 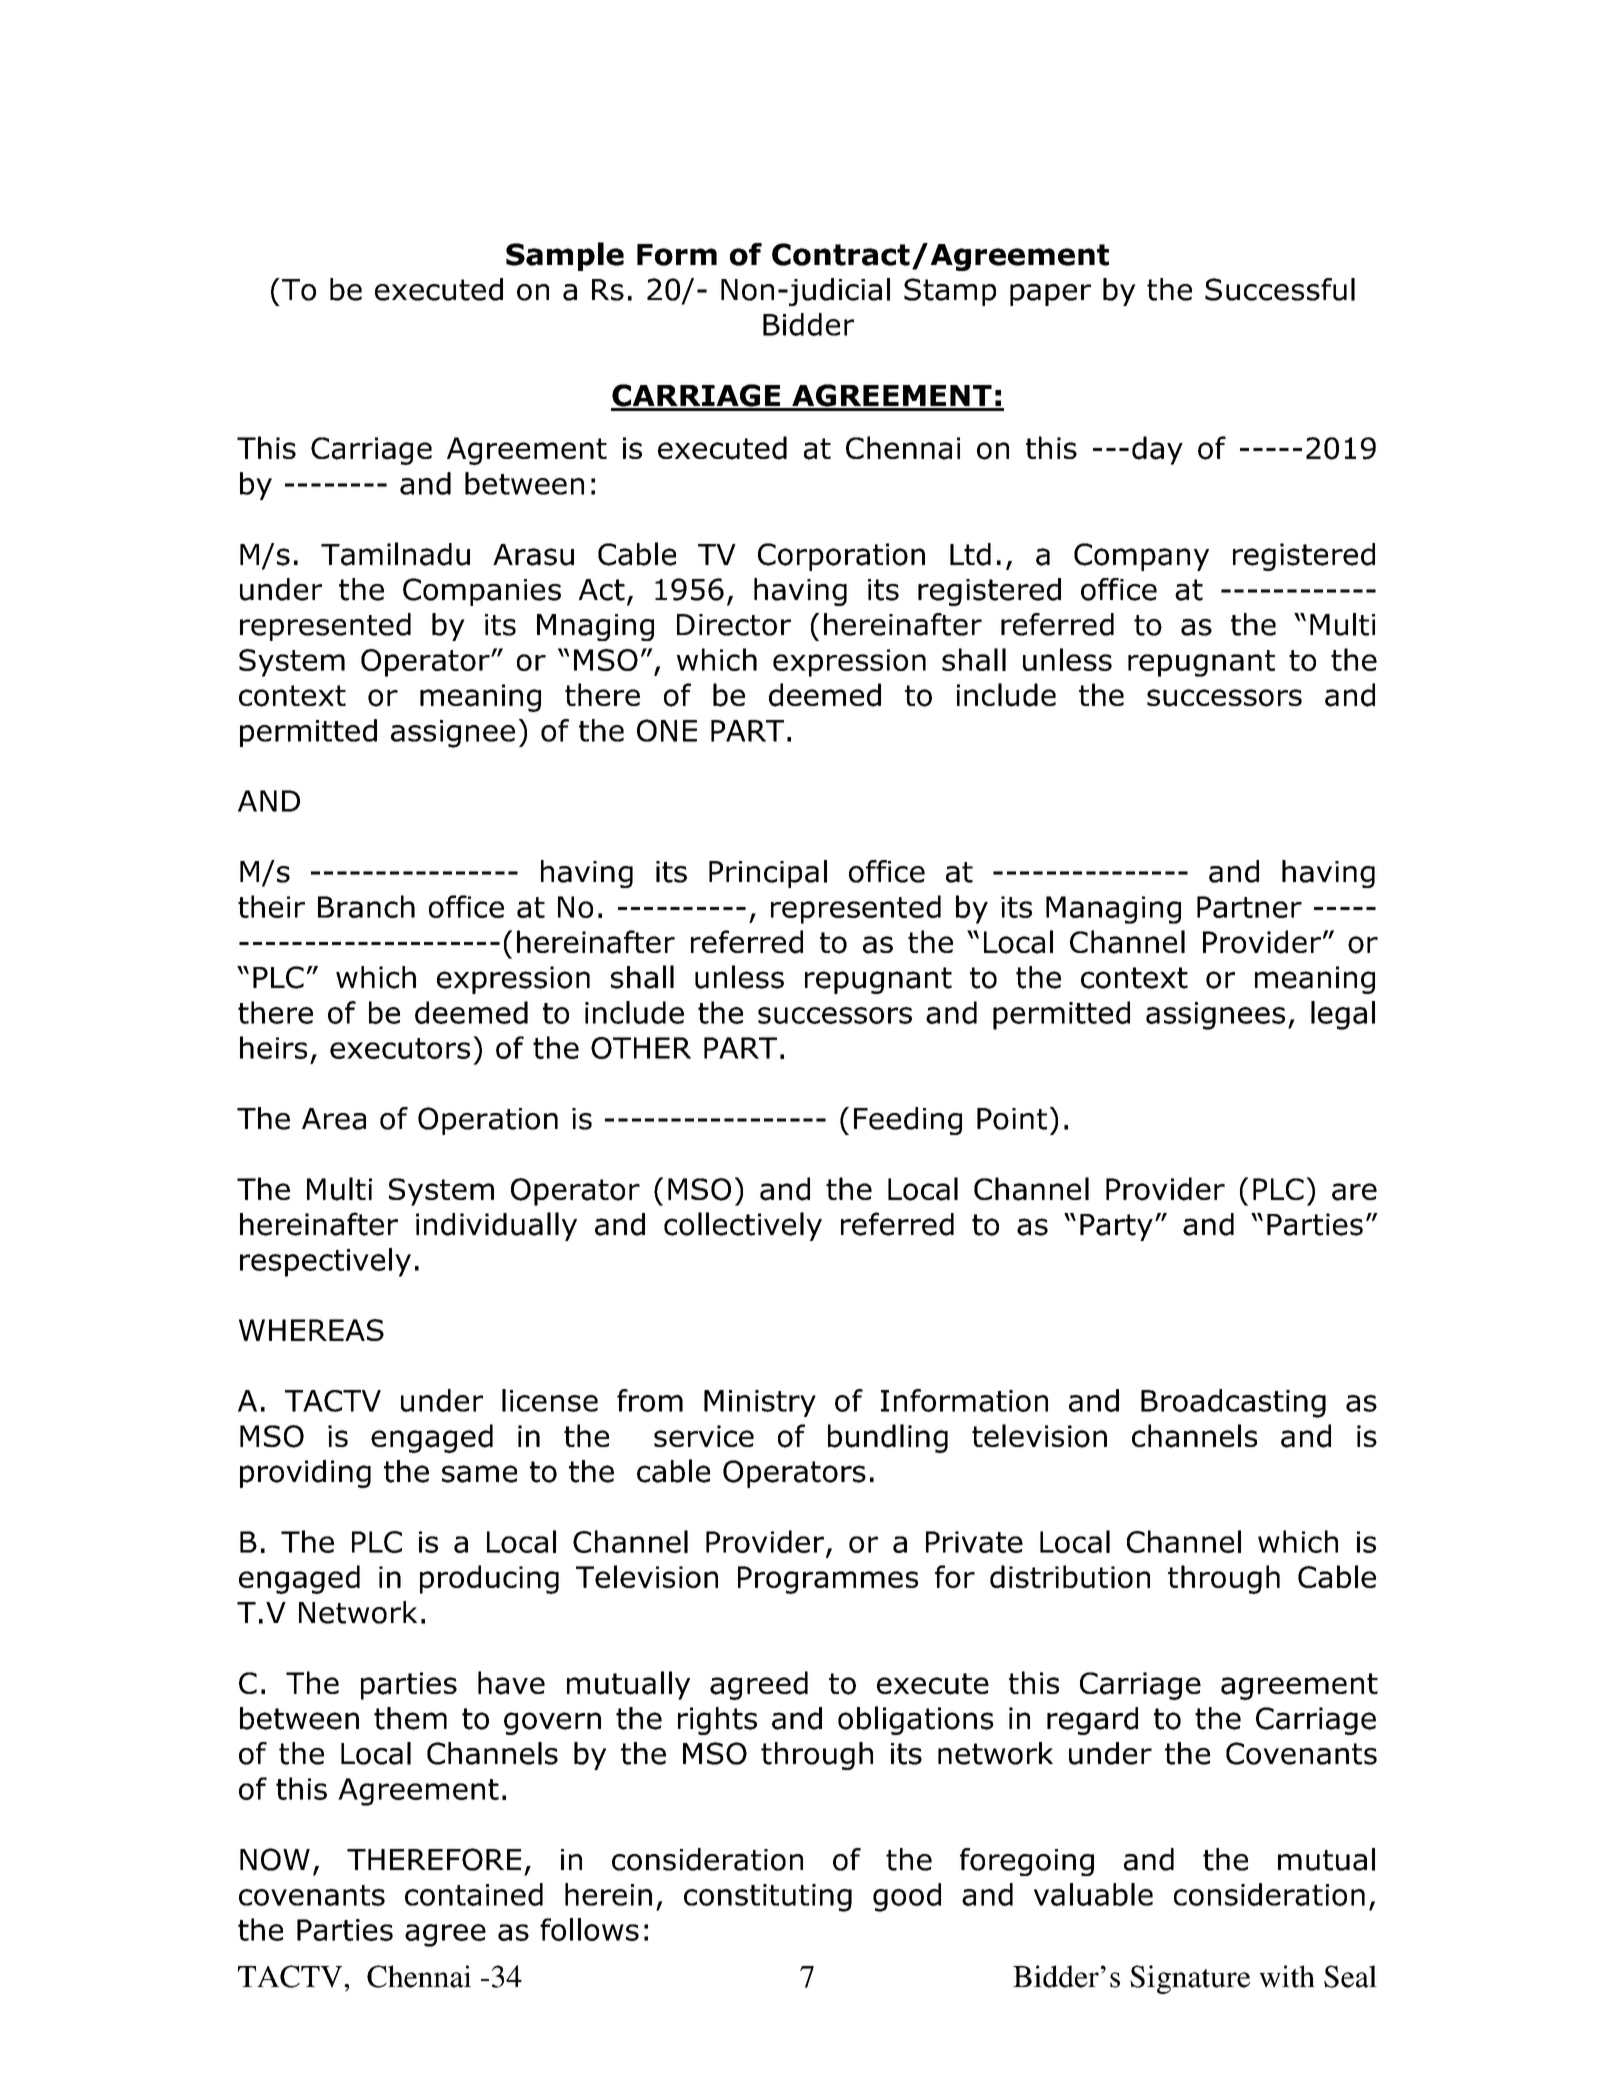 What do you see at coordinates (768, 1898) in the document?
I see `constituting` at bounding box center [768, 1898].
